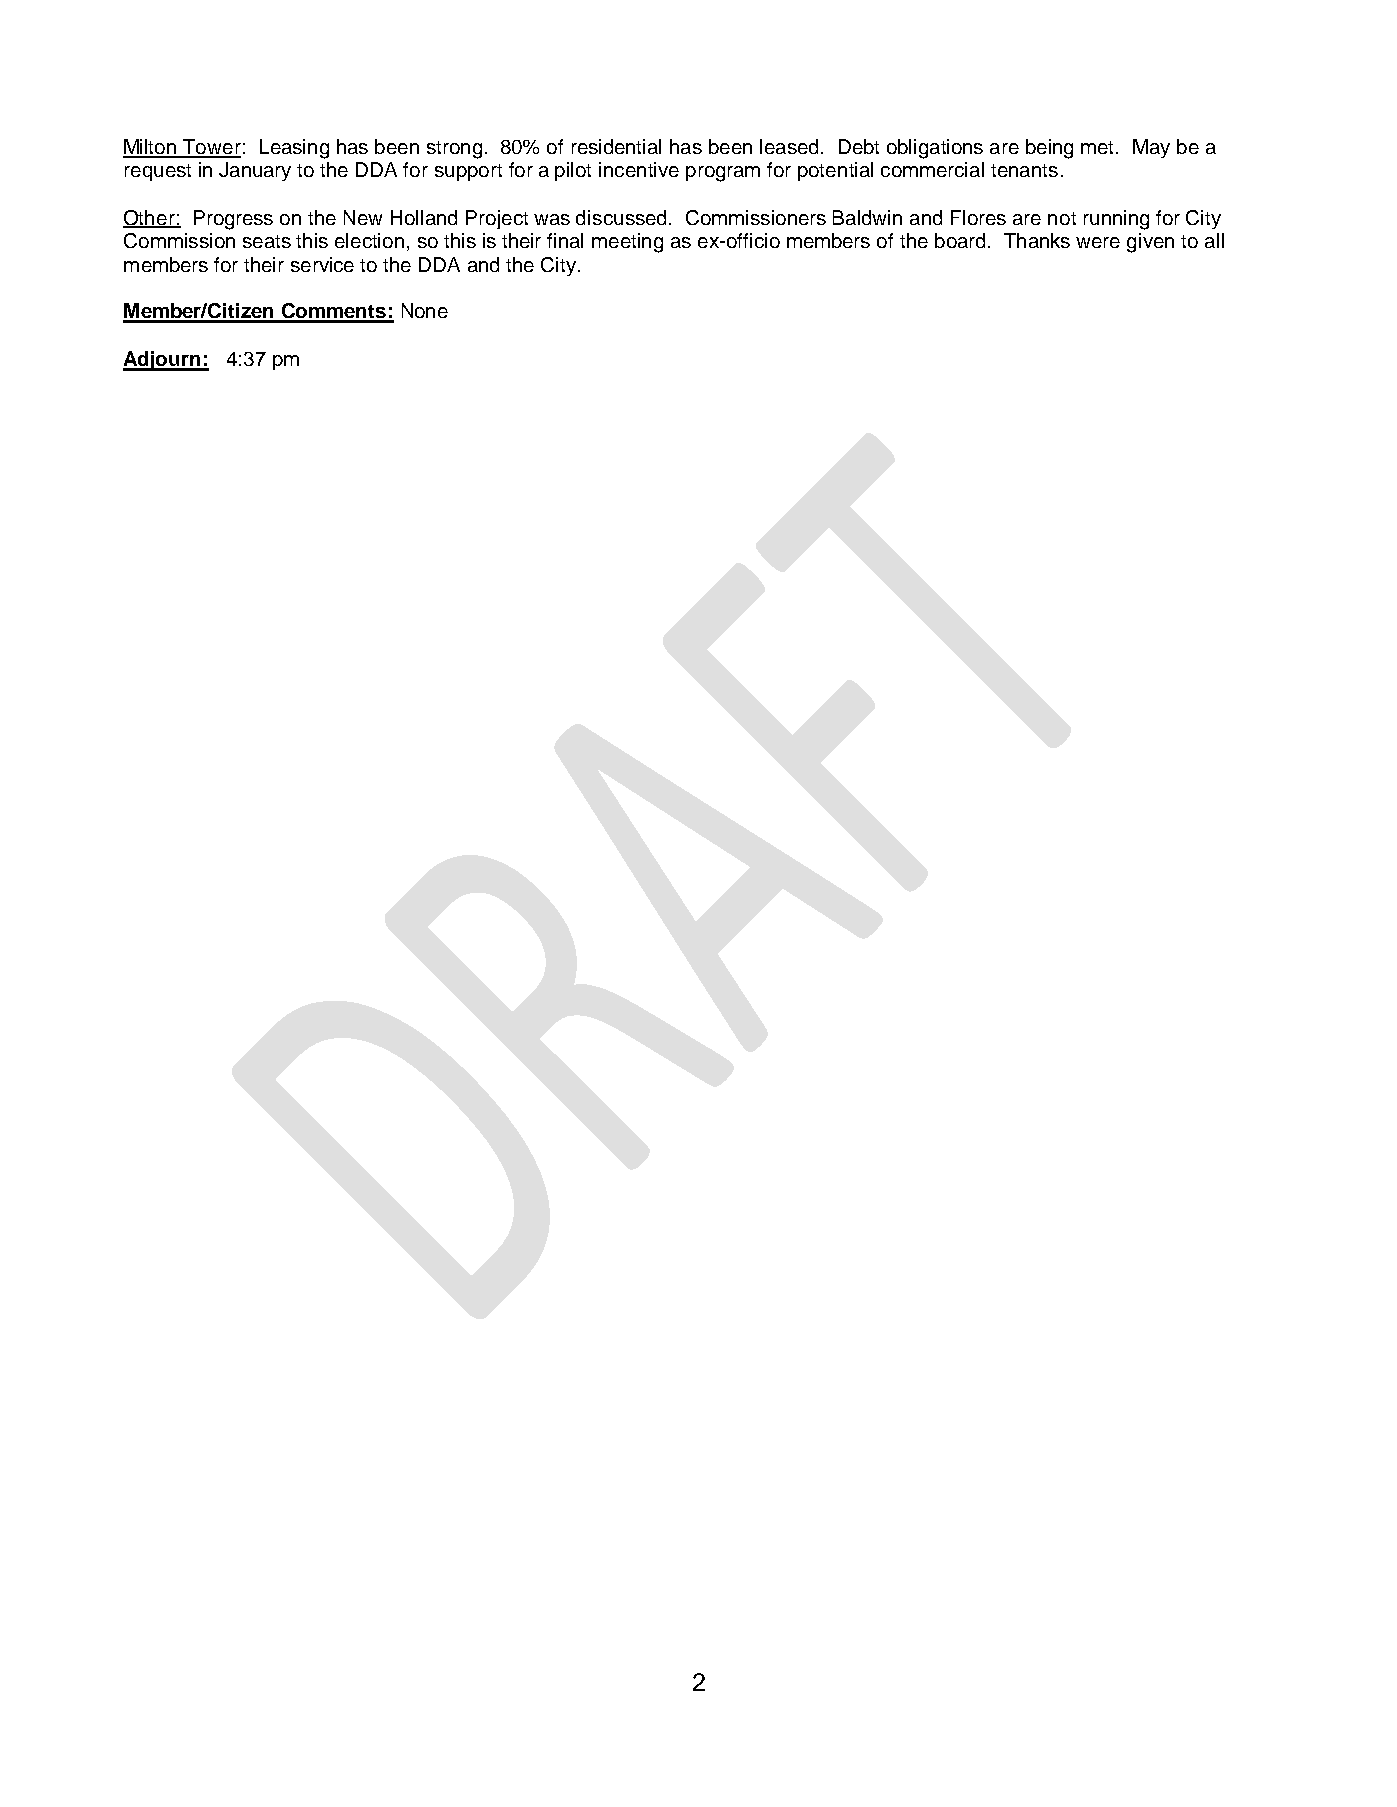  I want to click on not, so click(1062, 218).
